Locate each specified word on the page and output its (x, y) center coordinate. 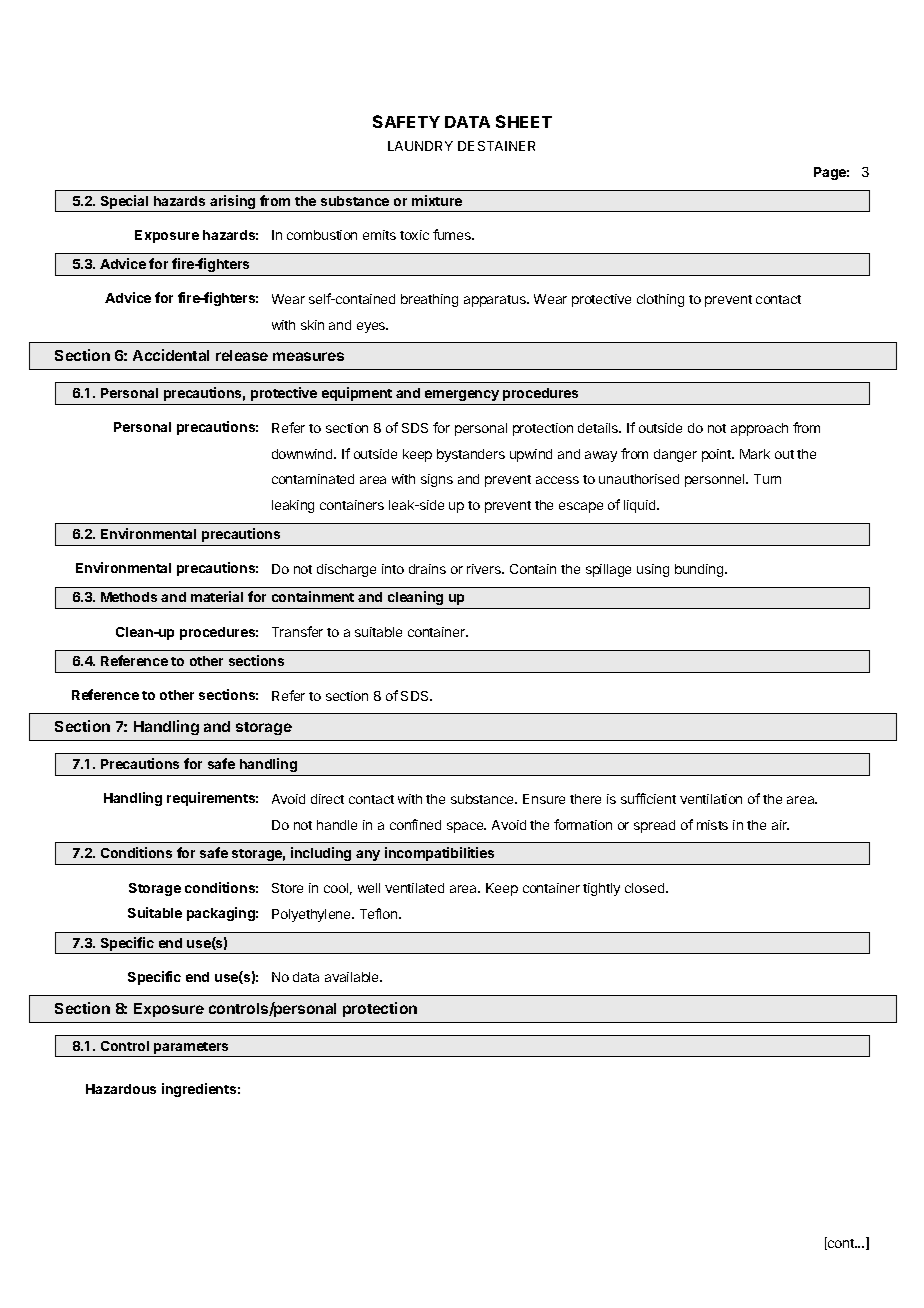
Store (287, 888)
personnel (716, 480)
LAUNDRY (420, 146)
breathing (429, 300)
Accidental (171, 355)
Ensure (544, 799)
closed (646, 888)
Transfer (297, 631)
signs (437, 480)
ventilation (711, 799)
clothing (660, 300)
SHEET (524, 121)
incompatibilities (439, 854)
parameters (191, 1048)
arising (233, 203)
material (217, 596)
